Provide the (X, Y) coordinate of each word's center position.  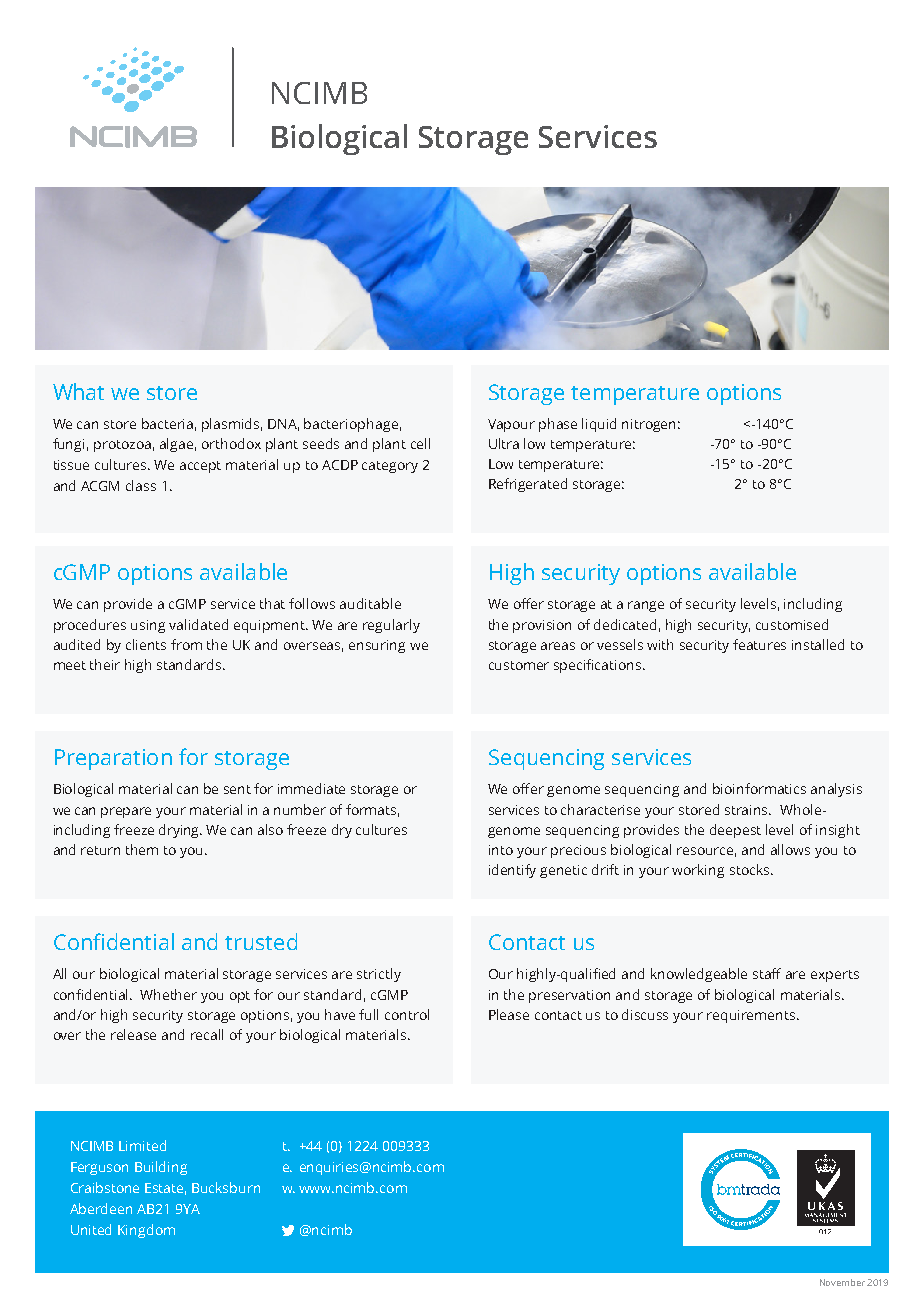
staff (767, 973)
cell (420, 443)
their (105, 664)
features (759, 644)
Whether (168, 994)
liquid (599, 425)
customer (519, 665)
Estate (165, 1189)
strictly (379, 975)
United (91, 1229)
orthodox (231, 443)
